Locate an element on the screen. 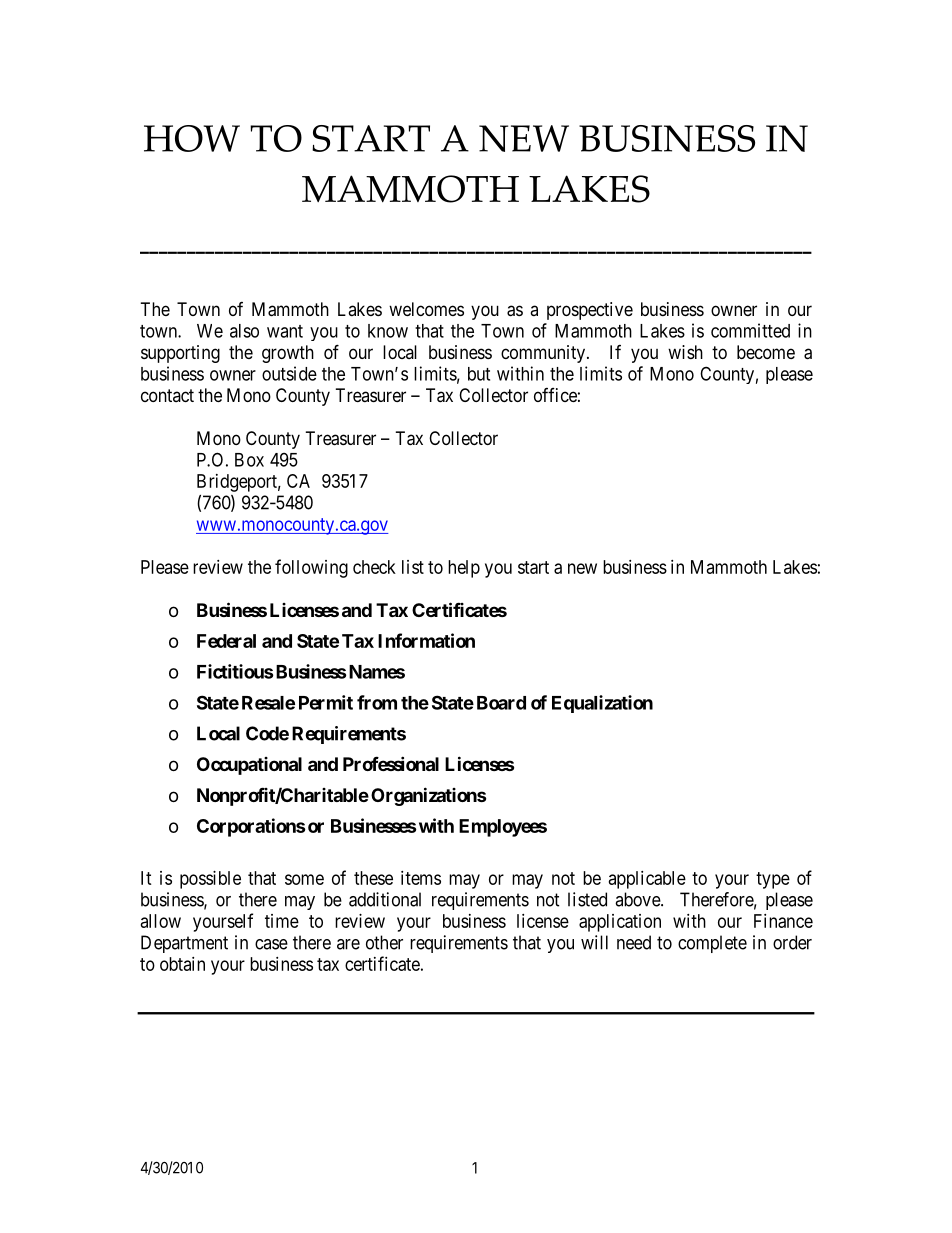 The width and height of the screenshot is (952, 1233). case is located at coordinates (271, 944).
